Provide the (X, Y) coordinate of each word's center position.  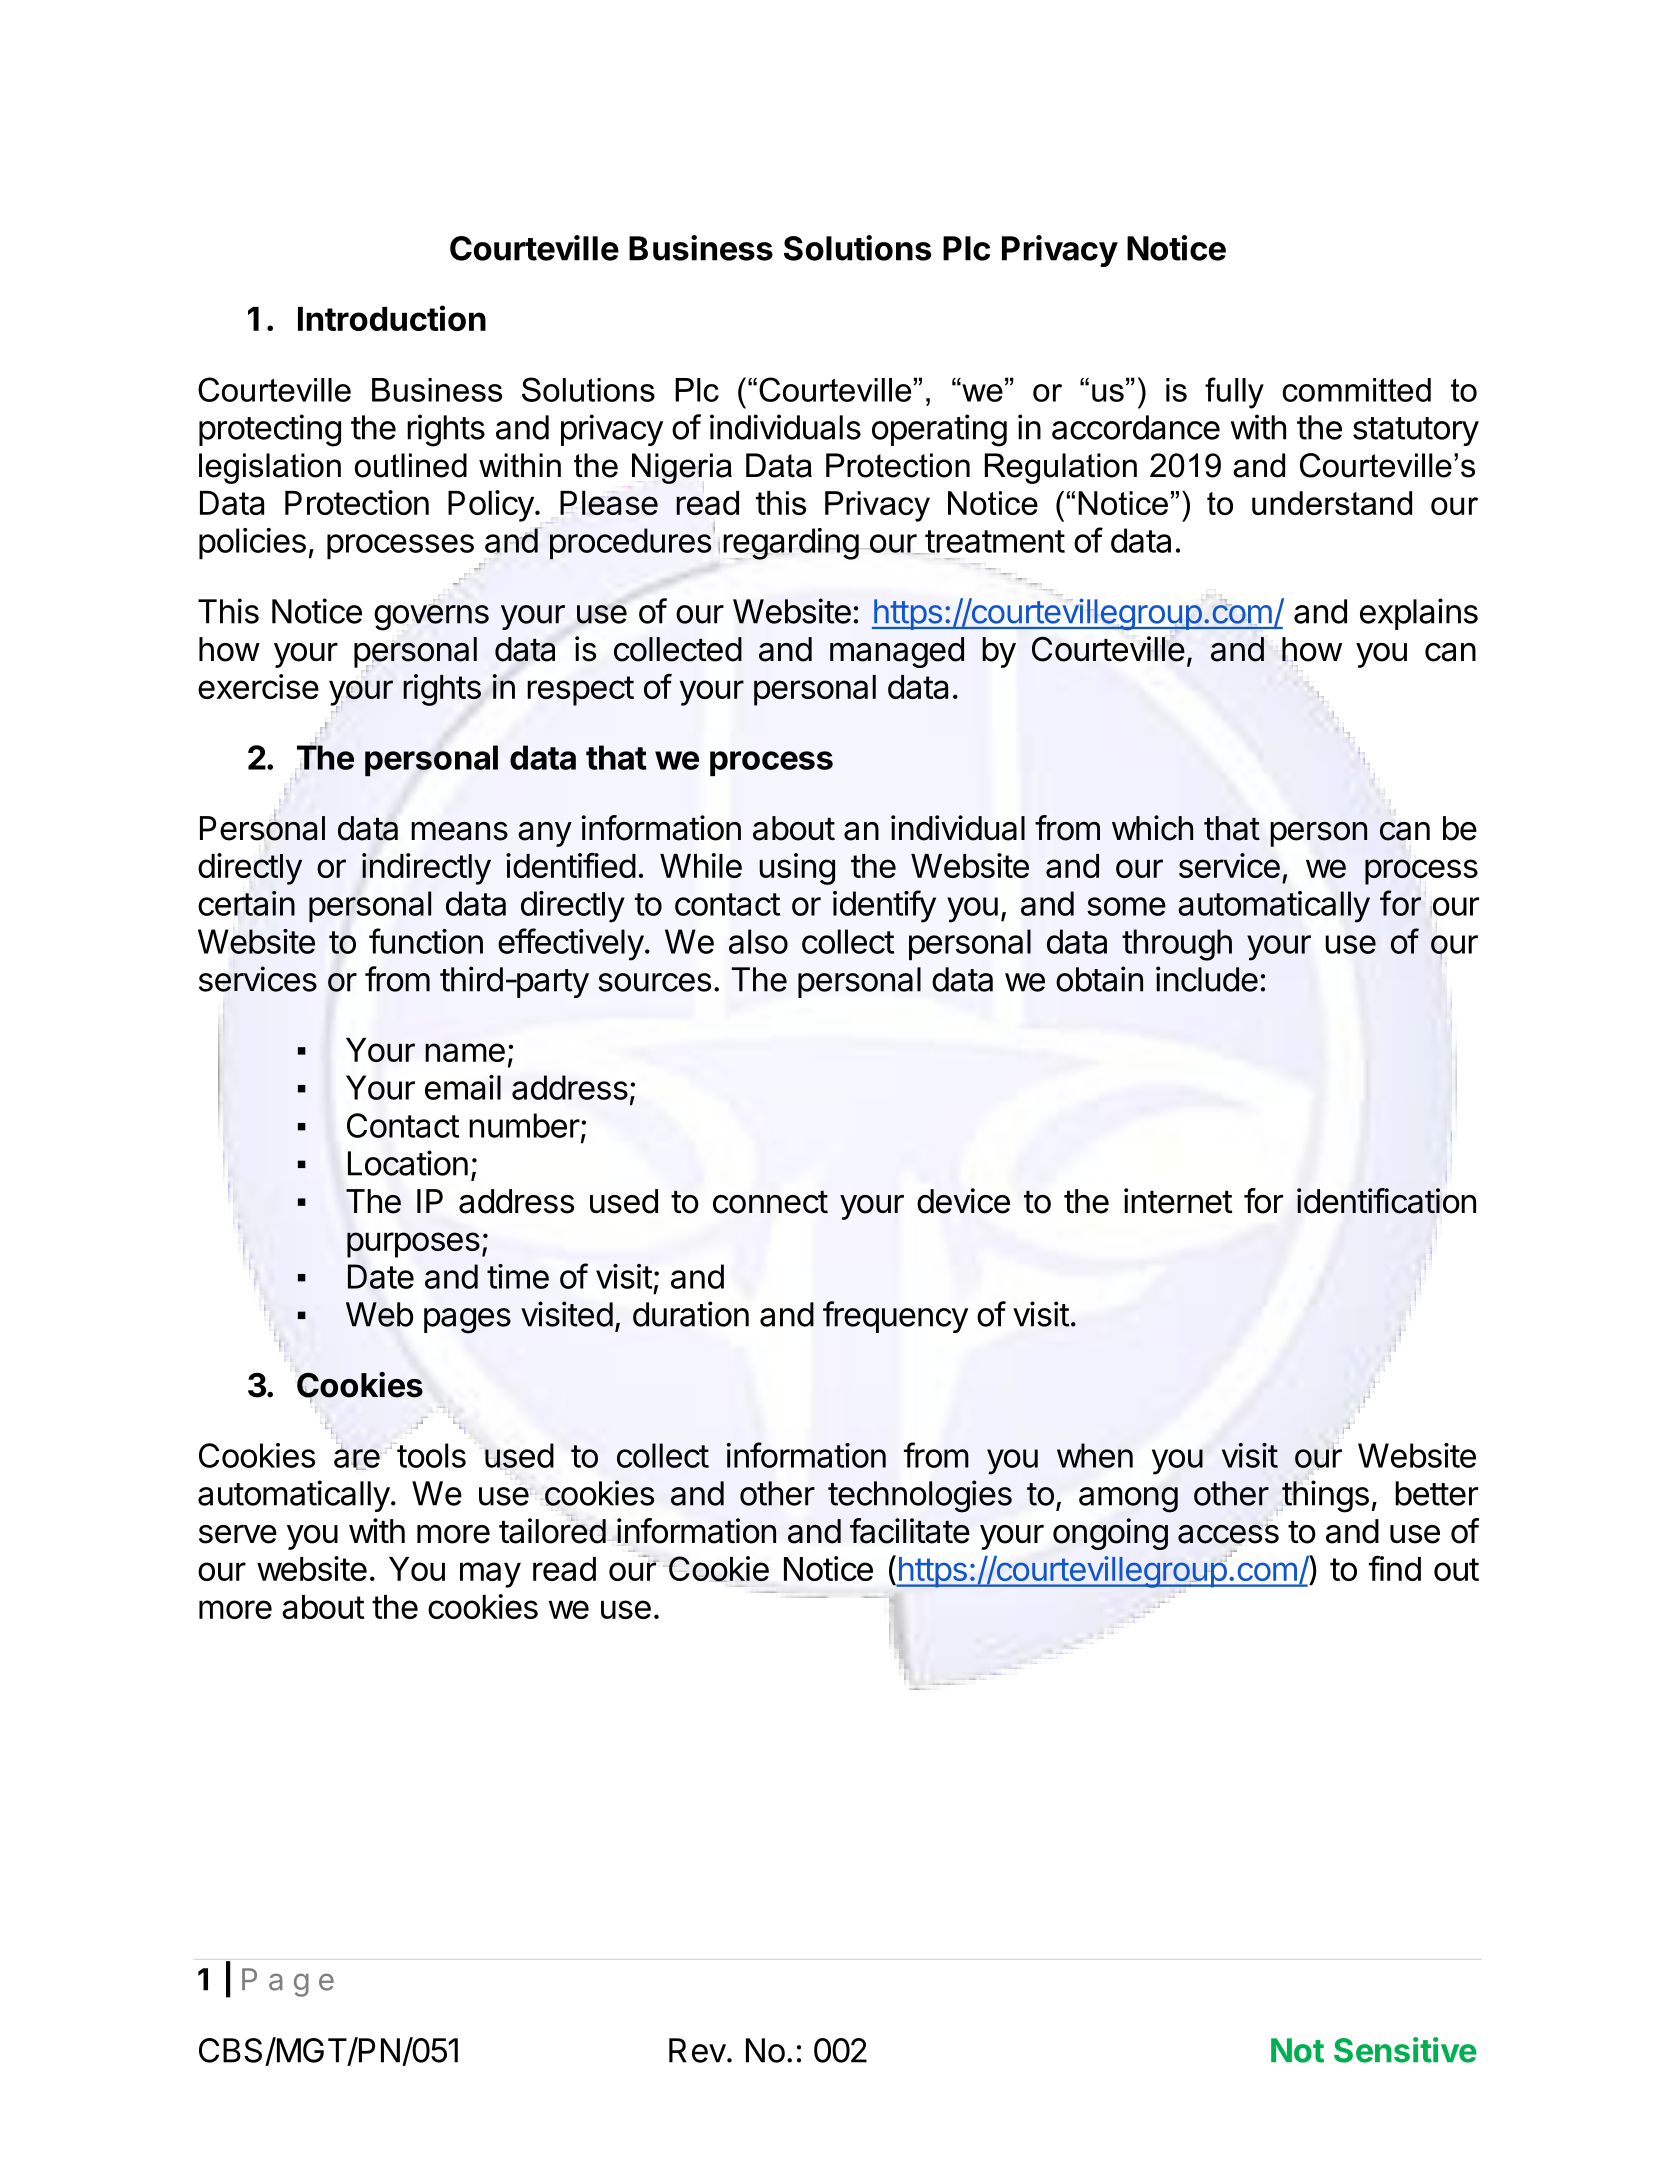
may (490, 1575)
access (1228, 1534)
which (1152, 828)
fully (1234, 393)
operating (939, 430)
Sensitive (1405, 2050)
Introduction (392, 318)
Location (408, 1163)
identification (1386, 1201)
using (797, 869)
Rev (697, 2050)
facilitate (910, 1531)
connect (770, 1202)
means (460, 831)
